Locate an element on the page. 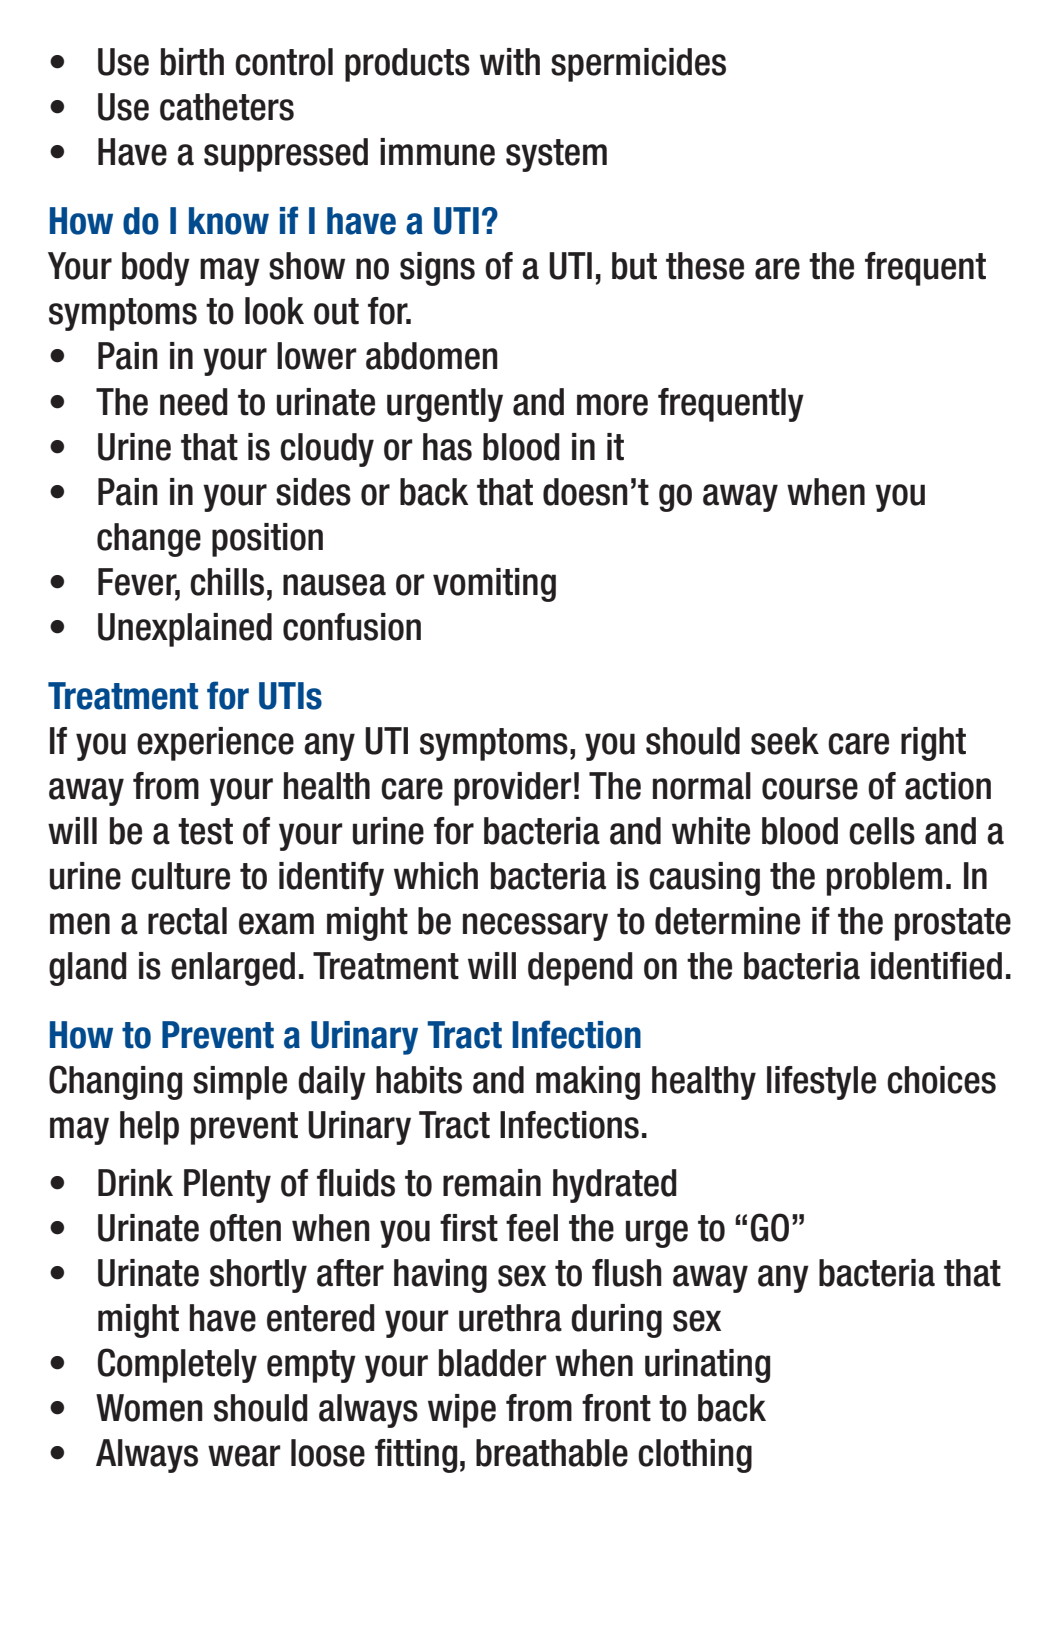  breathable is located at coordinates (552, 1453).
